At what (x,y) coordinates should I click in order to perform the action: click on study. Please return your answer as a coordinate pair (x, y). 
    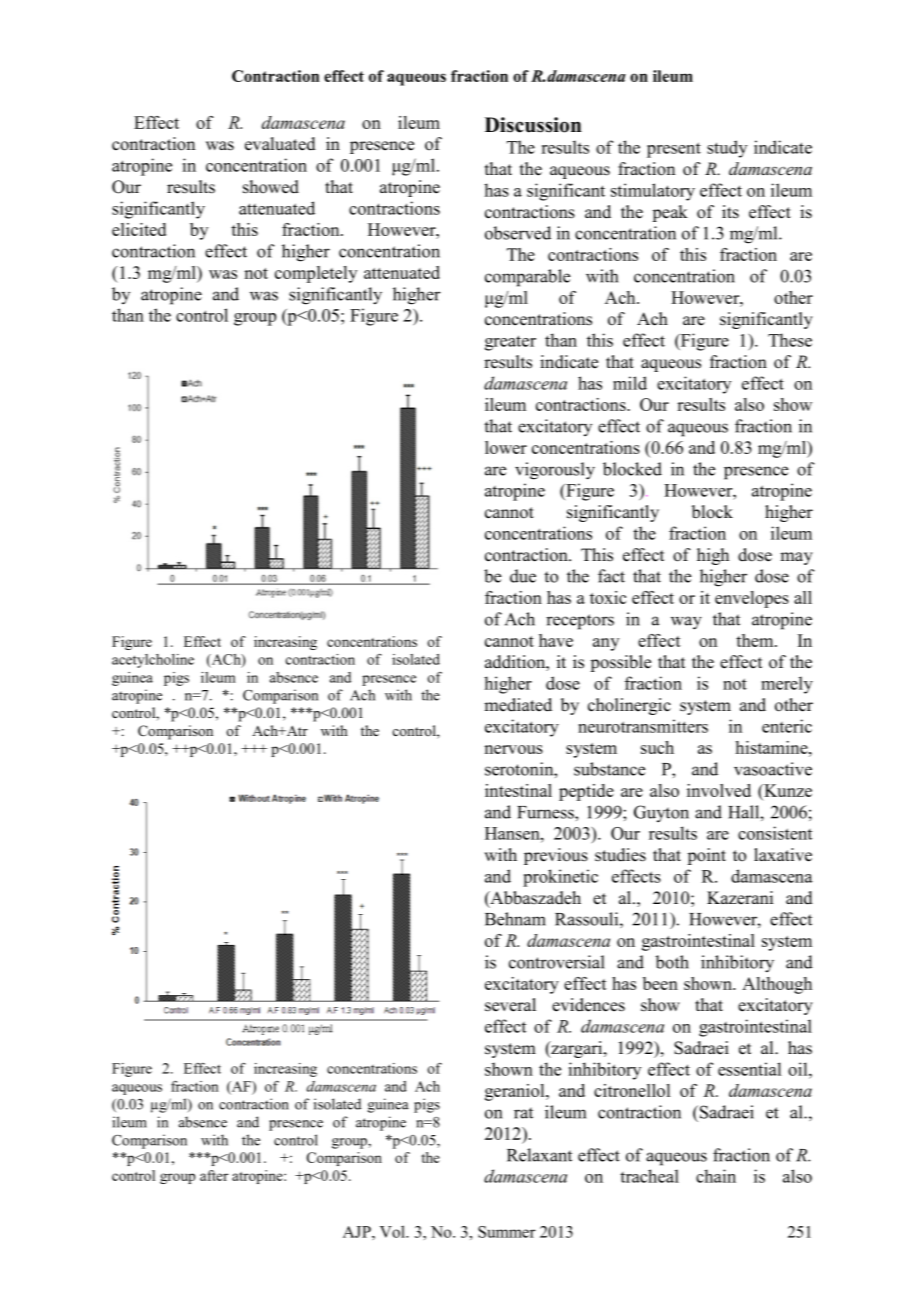
    Looking at the image, I should click on (727, 149).
